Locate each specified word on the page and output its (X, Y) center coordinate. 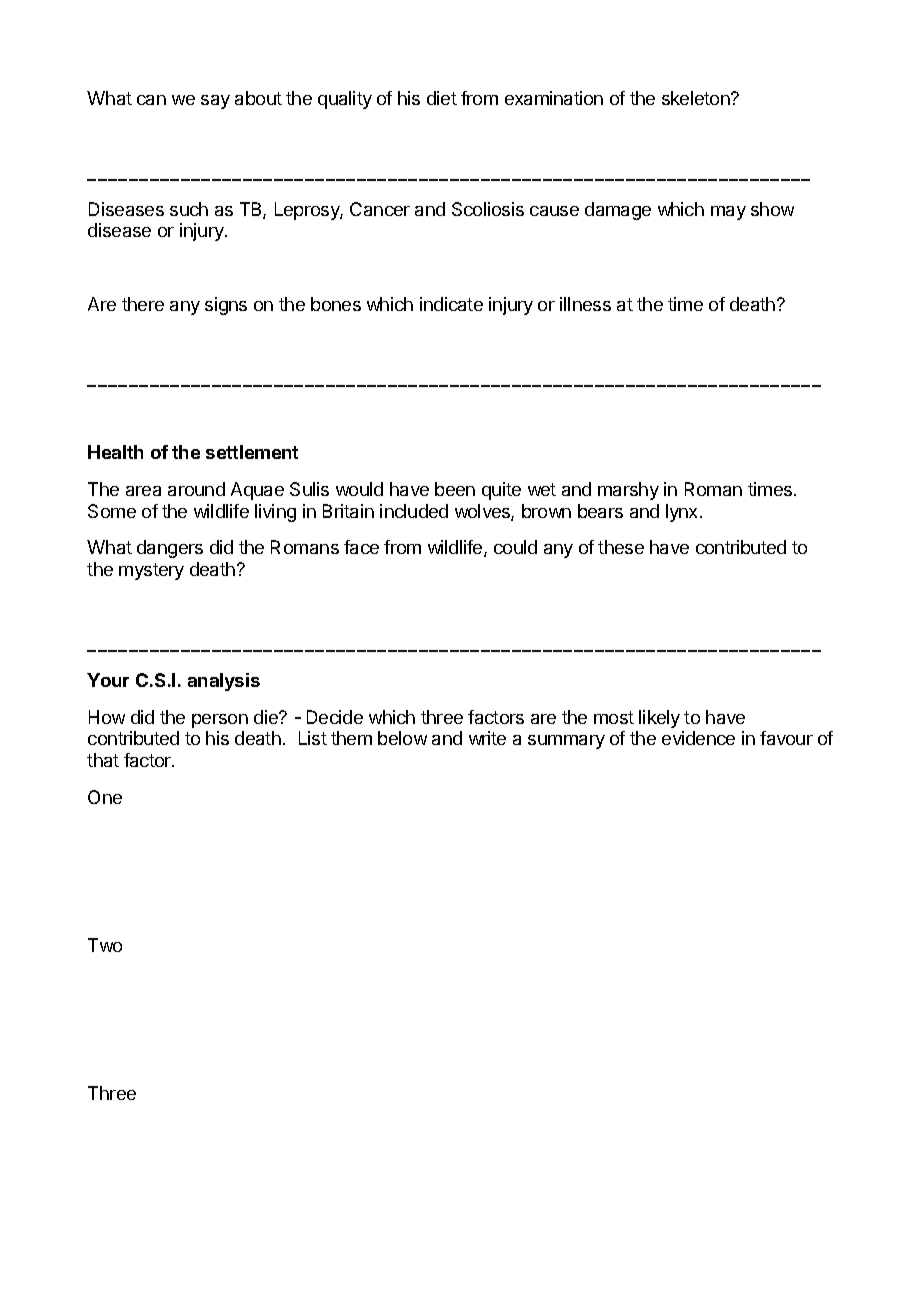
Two (105, 945)
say (215, 102)
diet (442, 98)
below (402, 738)
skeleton (697, 98)
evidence (698, 738)
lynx (683, 513)
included (414, 511)
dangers (170, 549)
